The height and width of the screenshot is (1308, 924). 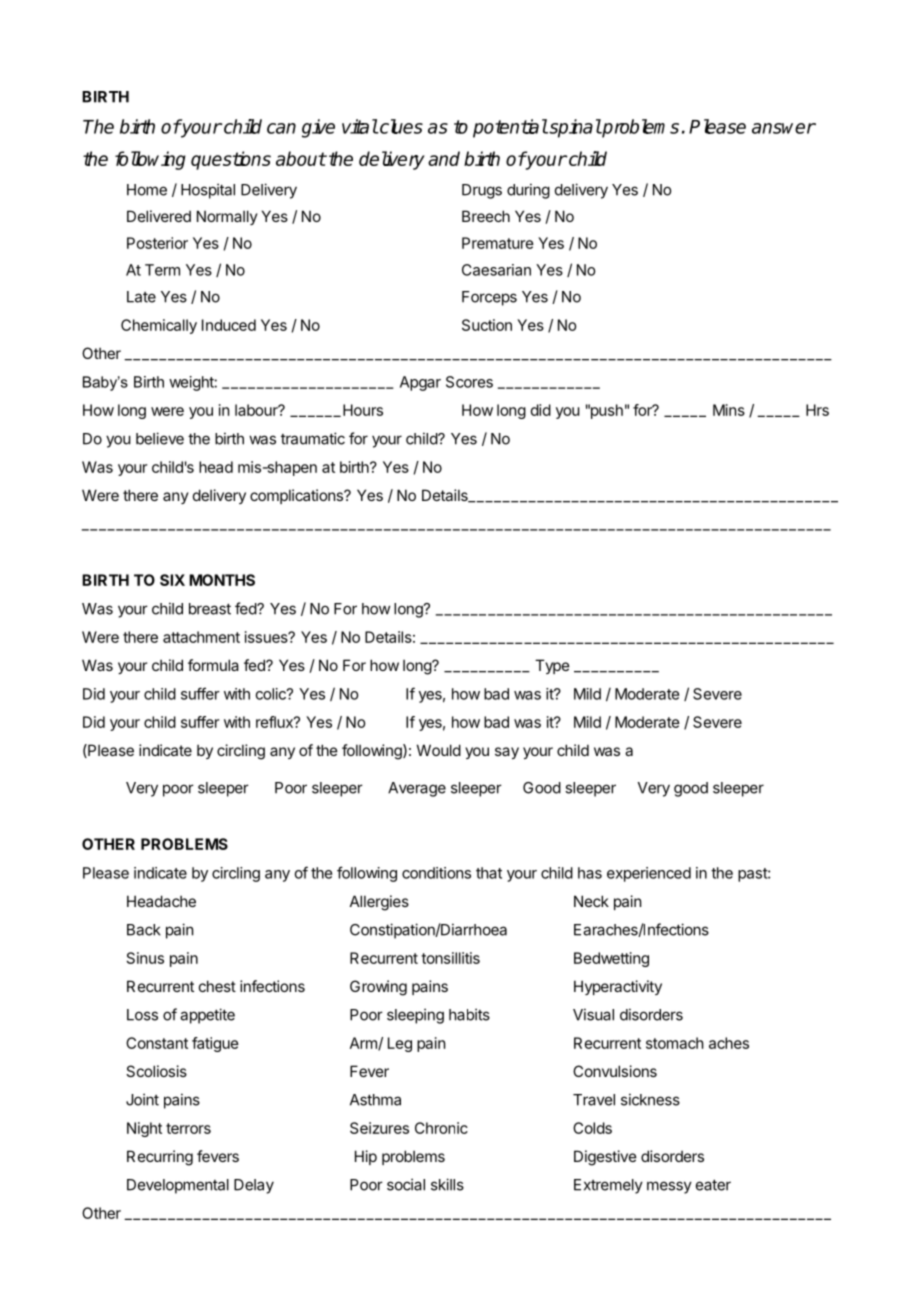 What do you see at coordinates (188, 1128) in the screenshot?
I see `terrors` at bounding box center [188, 1128].
